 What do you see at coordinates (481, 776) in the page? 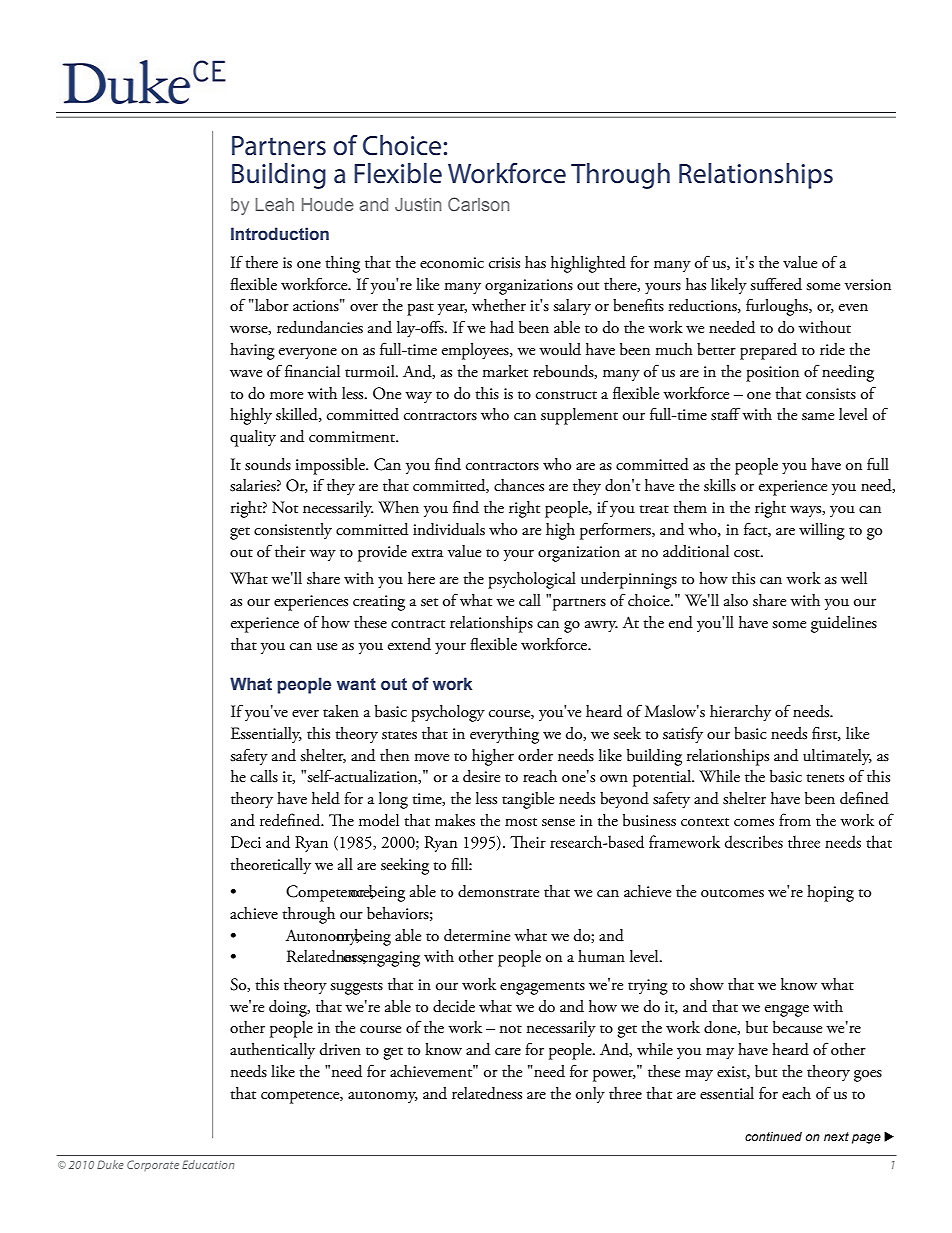
I see `desire` at bounding box center [481, 776].
